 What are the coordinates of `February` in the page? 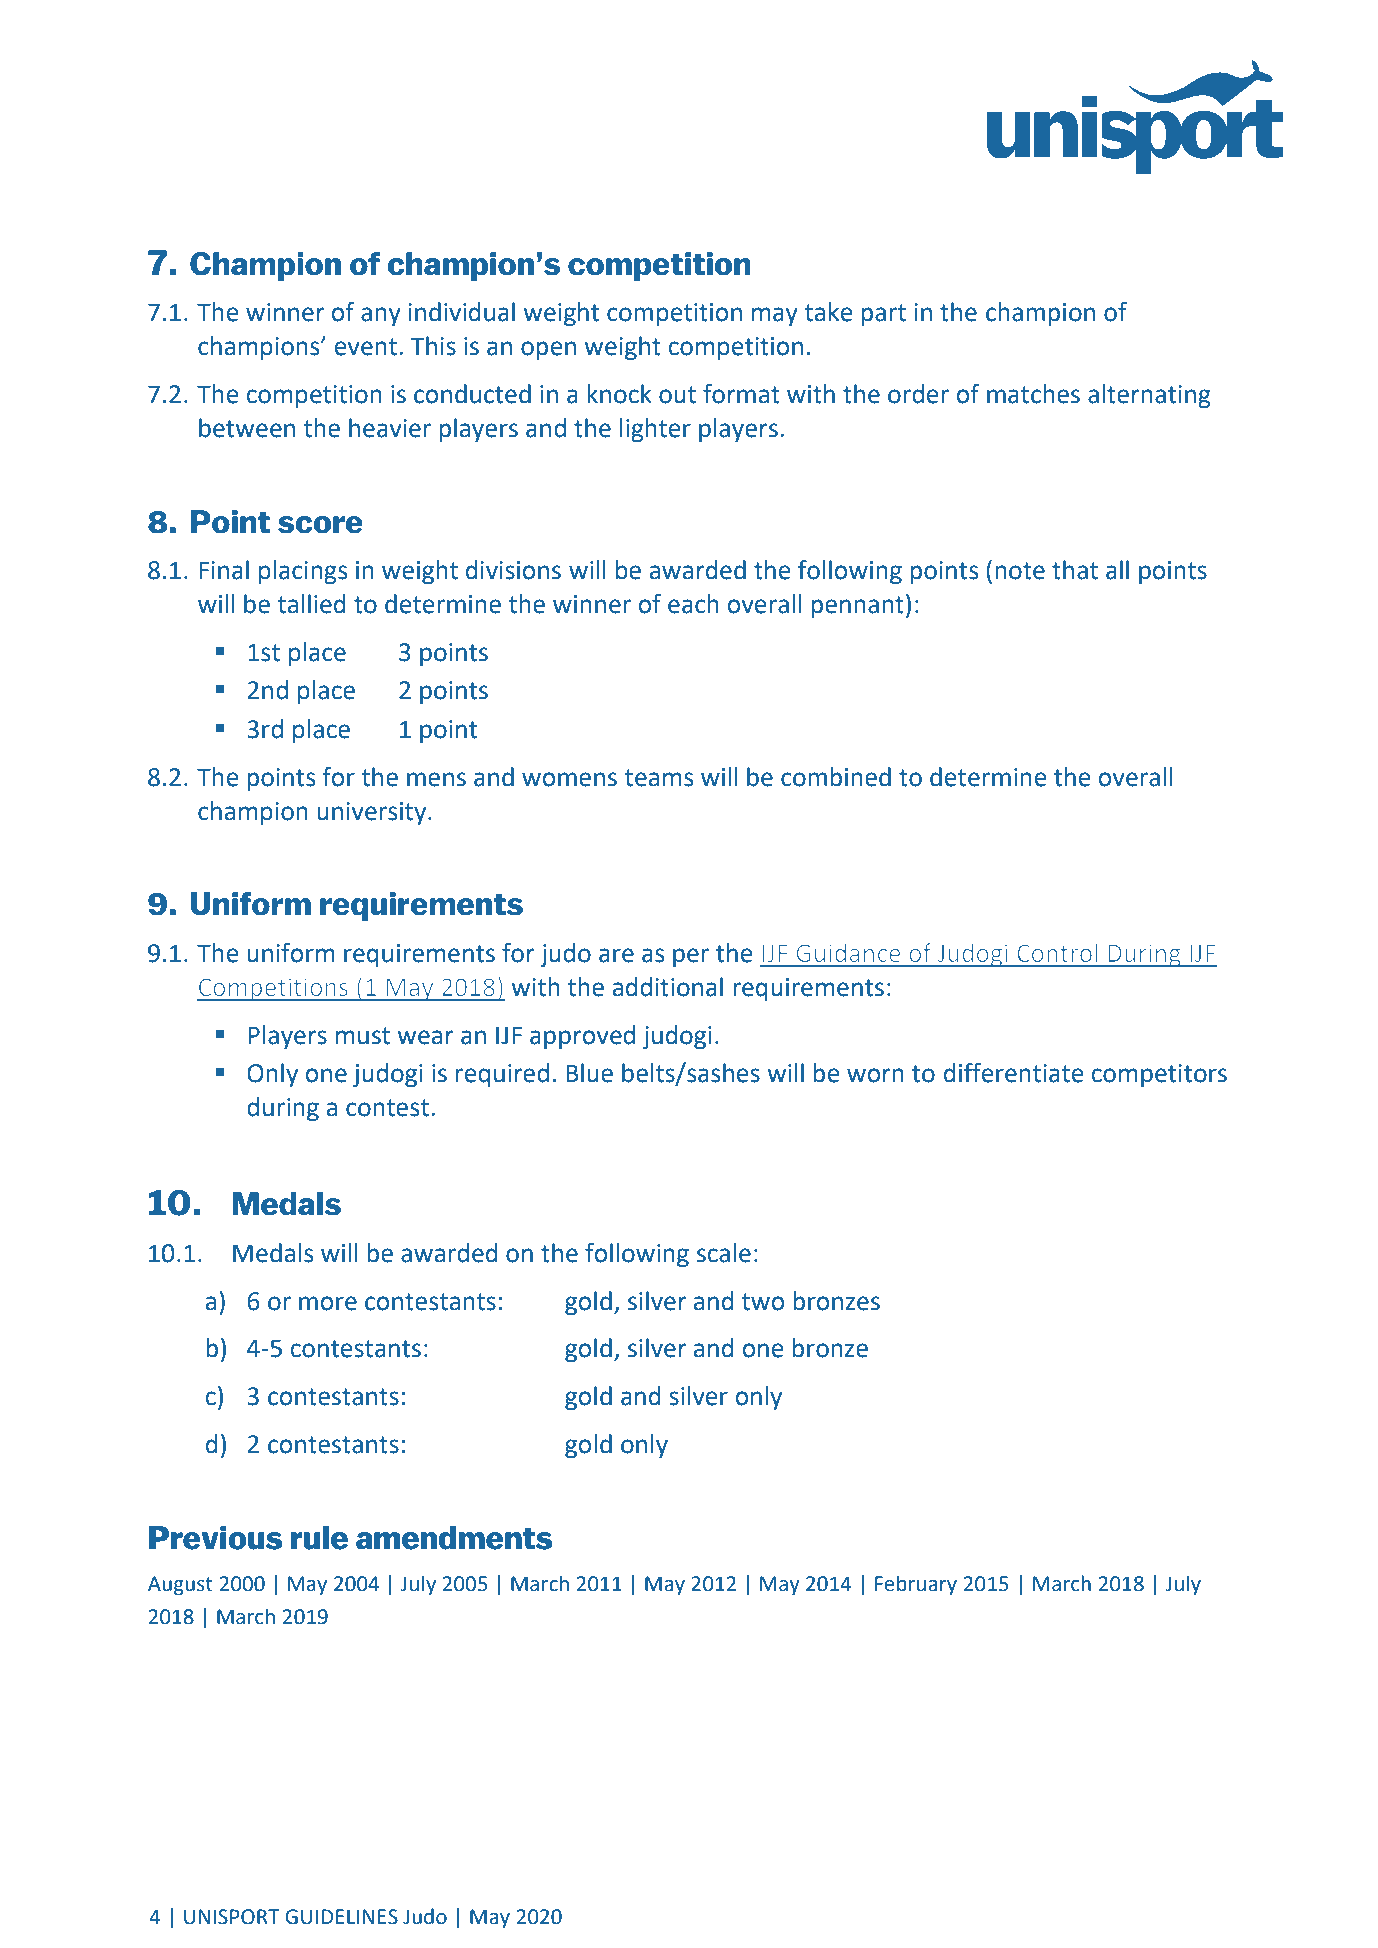 It's located at (916, 1585).
